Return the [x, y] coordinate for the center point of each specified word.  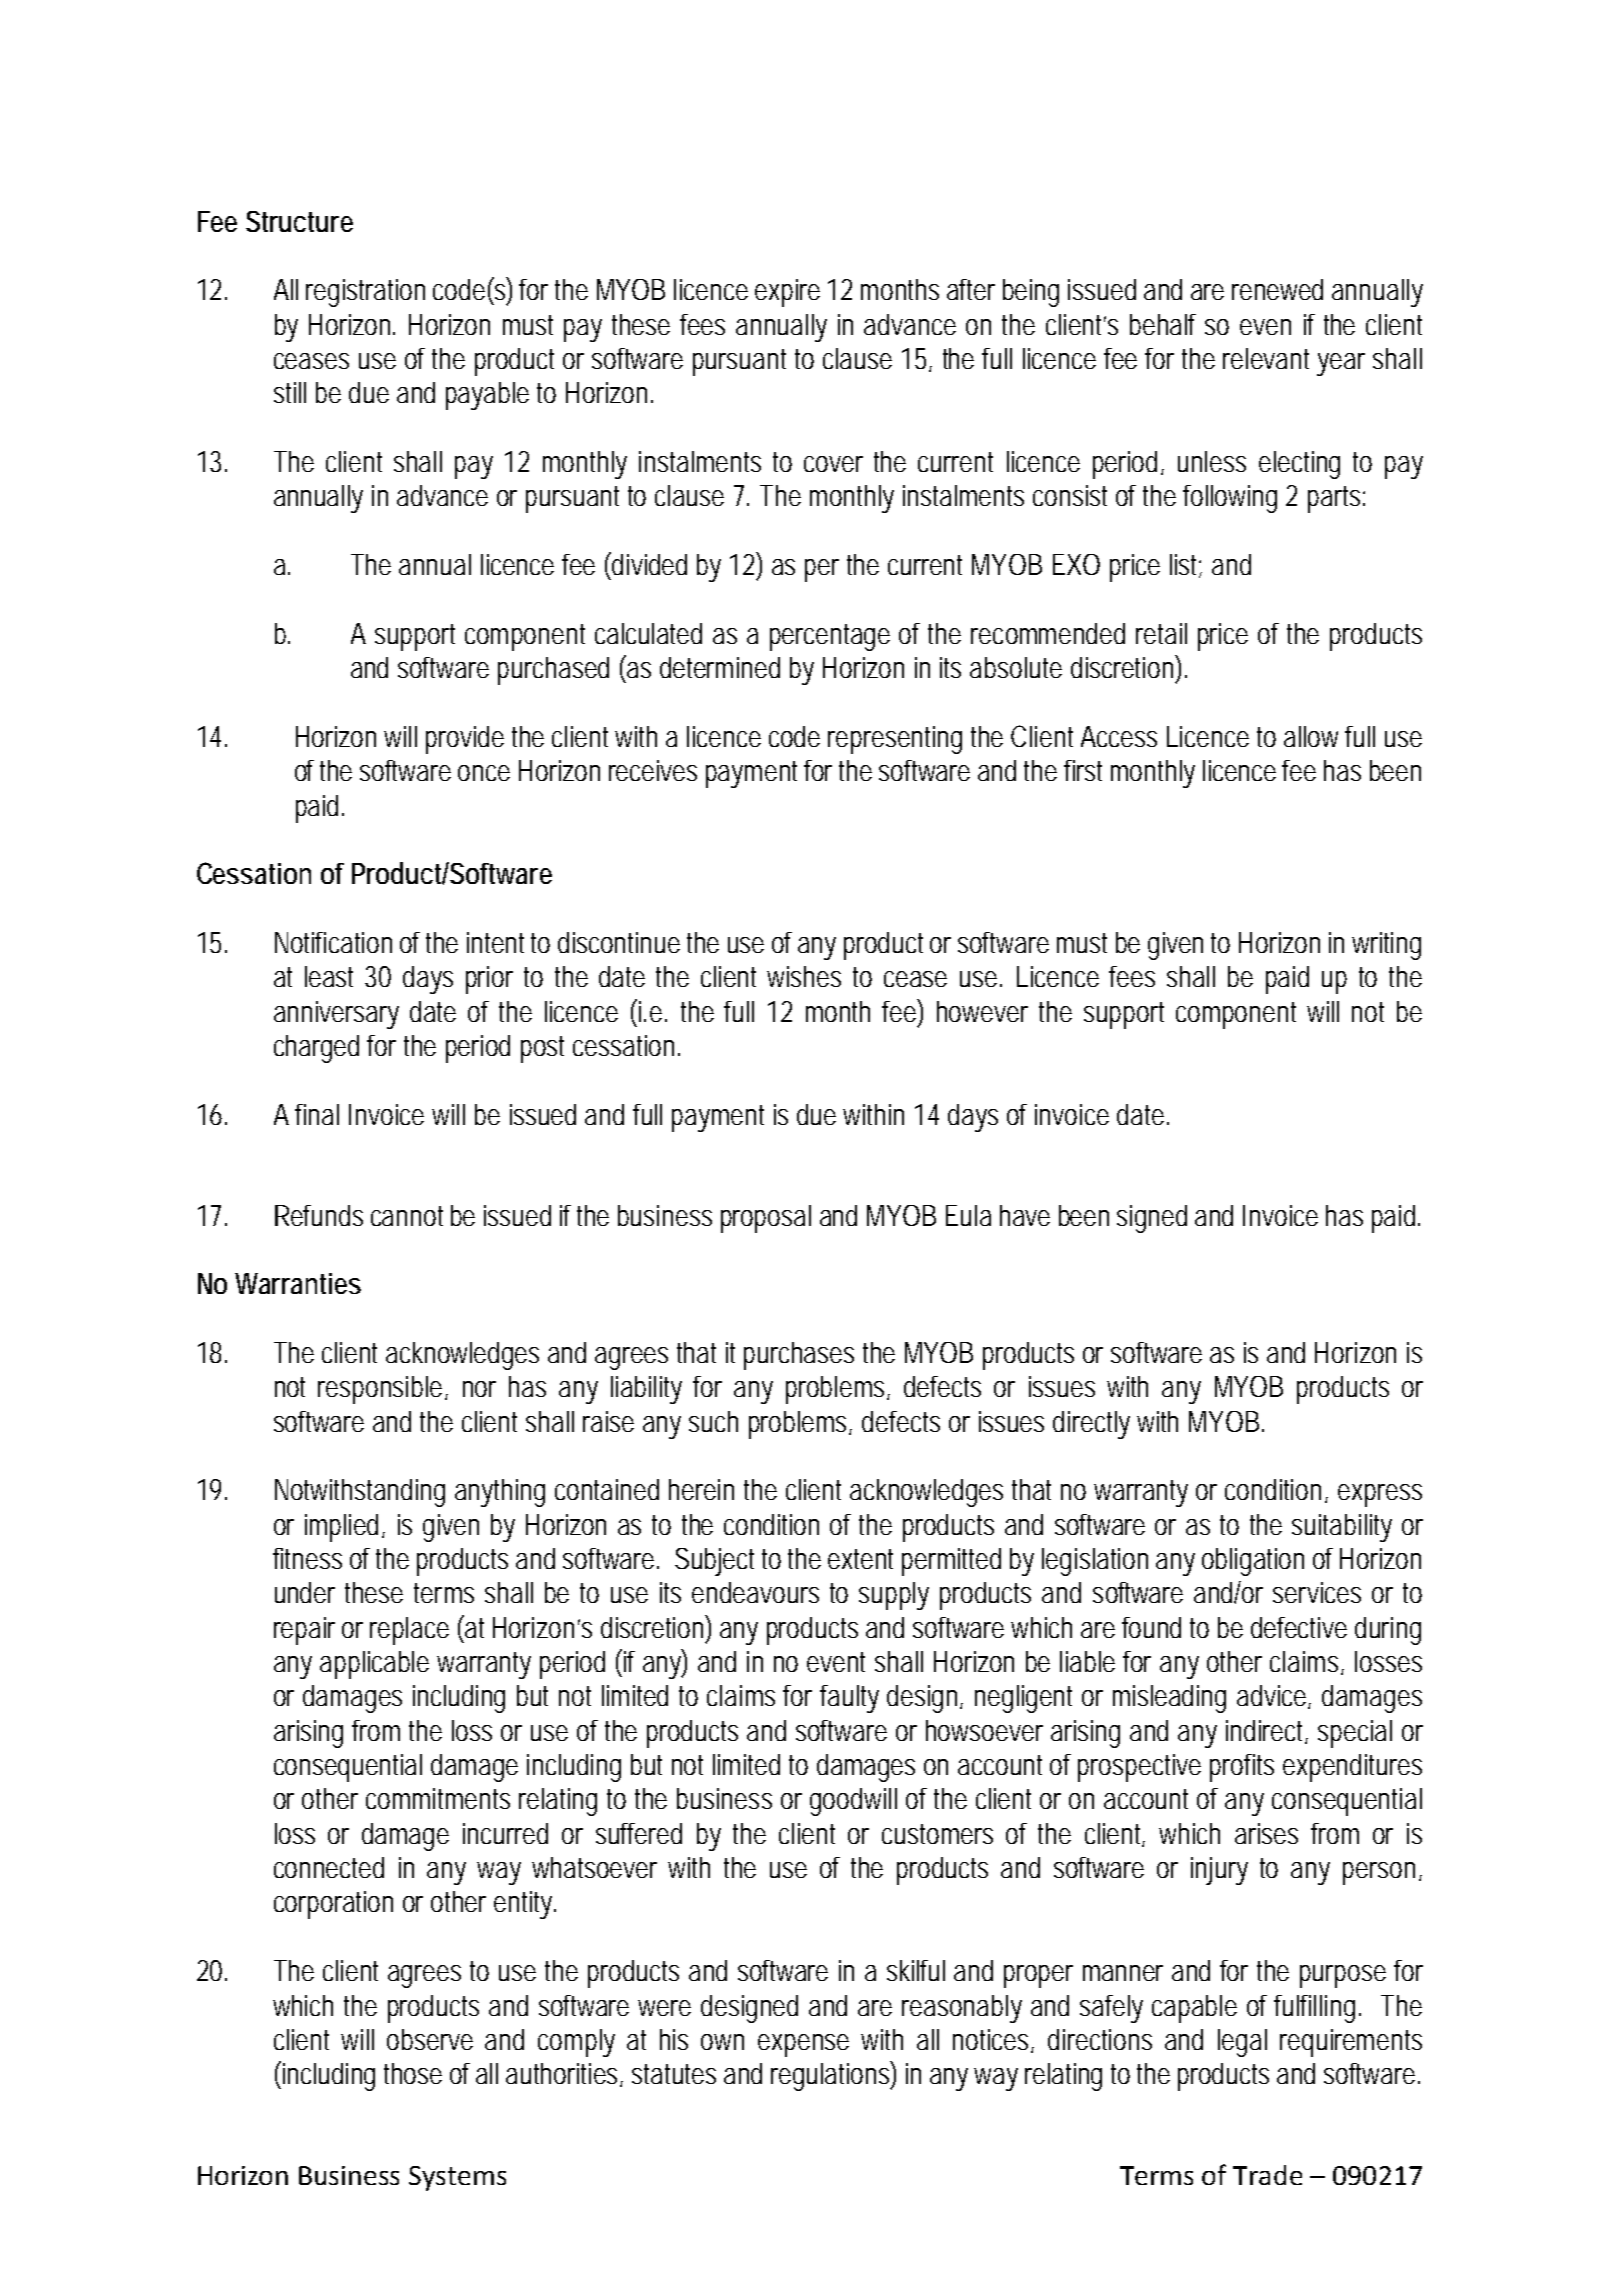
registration [365, 293]
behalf [1163, 324]
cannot [407, 1216]
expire [787, 293]
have [1025, 1215]
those [413, 2073]
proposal [766, 1219]
